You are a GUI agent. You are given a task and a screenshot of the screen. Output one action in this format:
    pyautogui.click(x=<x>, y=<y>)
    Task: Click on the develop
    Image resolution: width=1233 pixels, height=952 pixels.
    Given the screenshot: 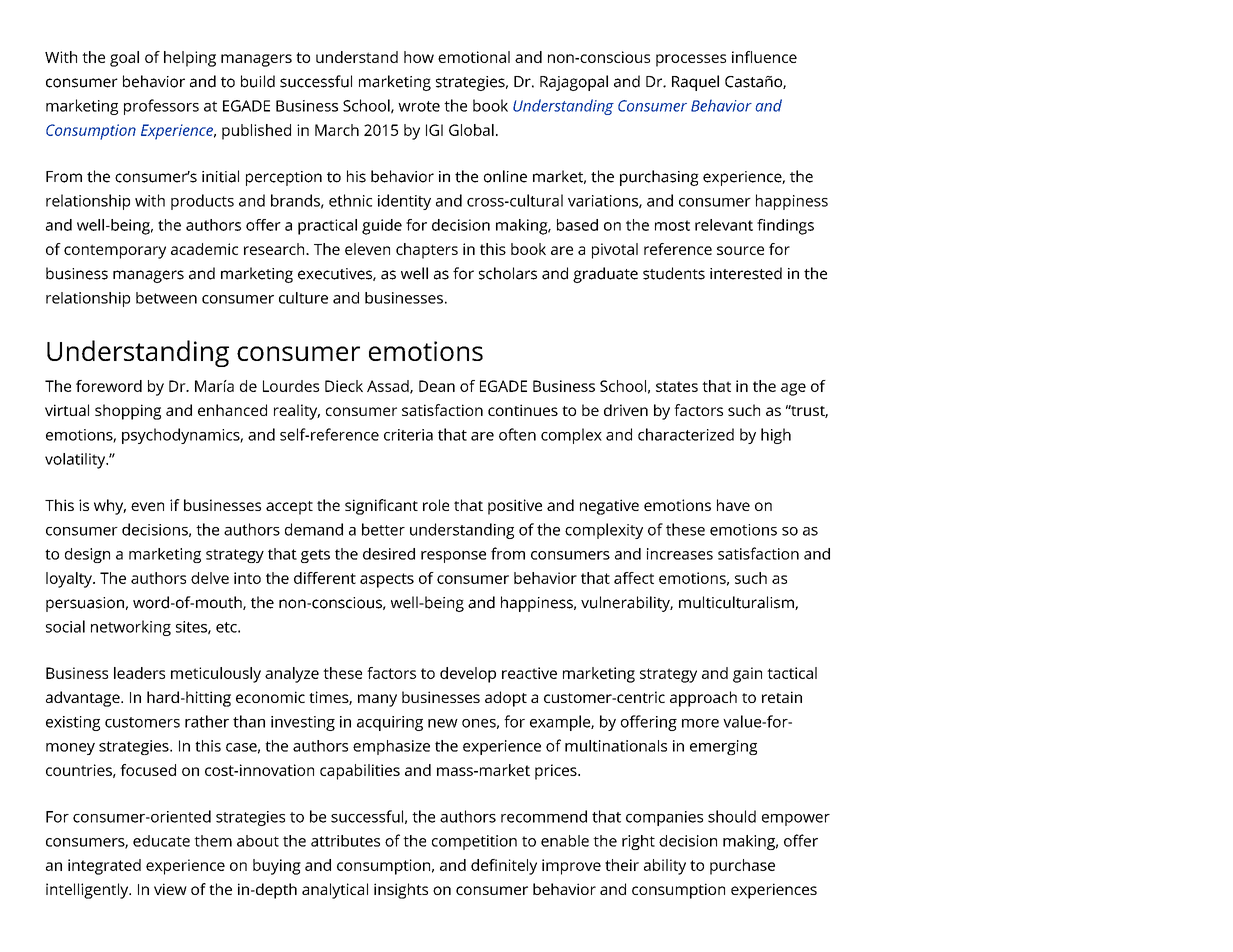 What is the action you would take?
    pyautogui.click(x=468, y=675)
